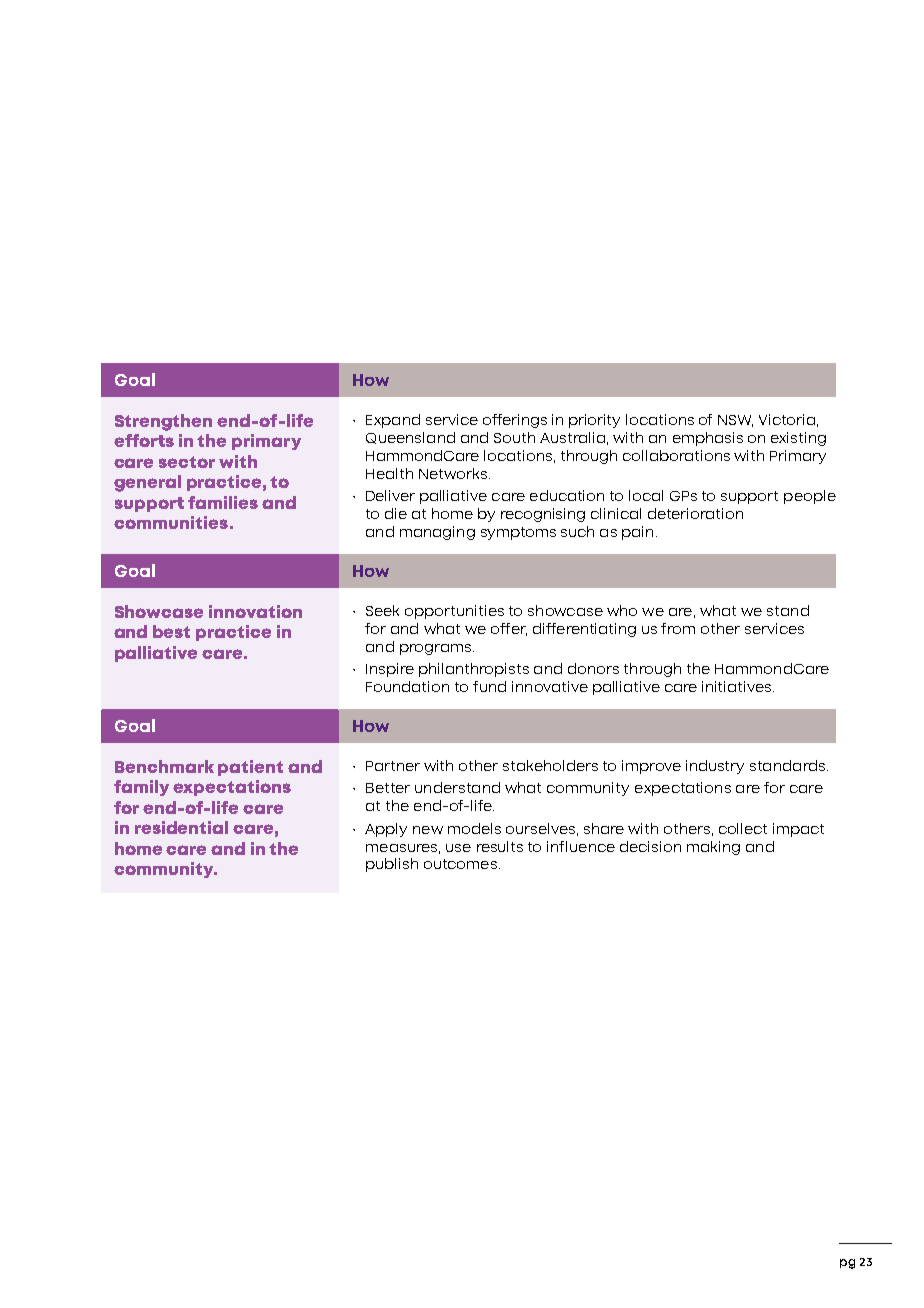  What do you see at coordinates (250, 768) in the screenshot?
I see `patient` at bounding box center [250, 768].
